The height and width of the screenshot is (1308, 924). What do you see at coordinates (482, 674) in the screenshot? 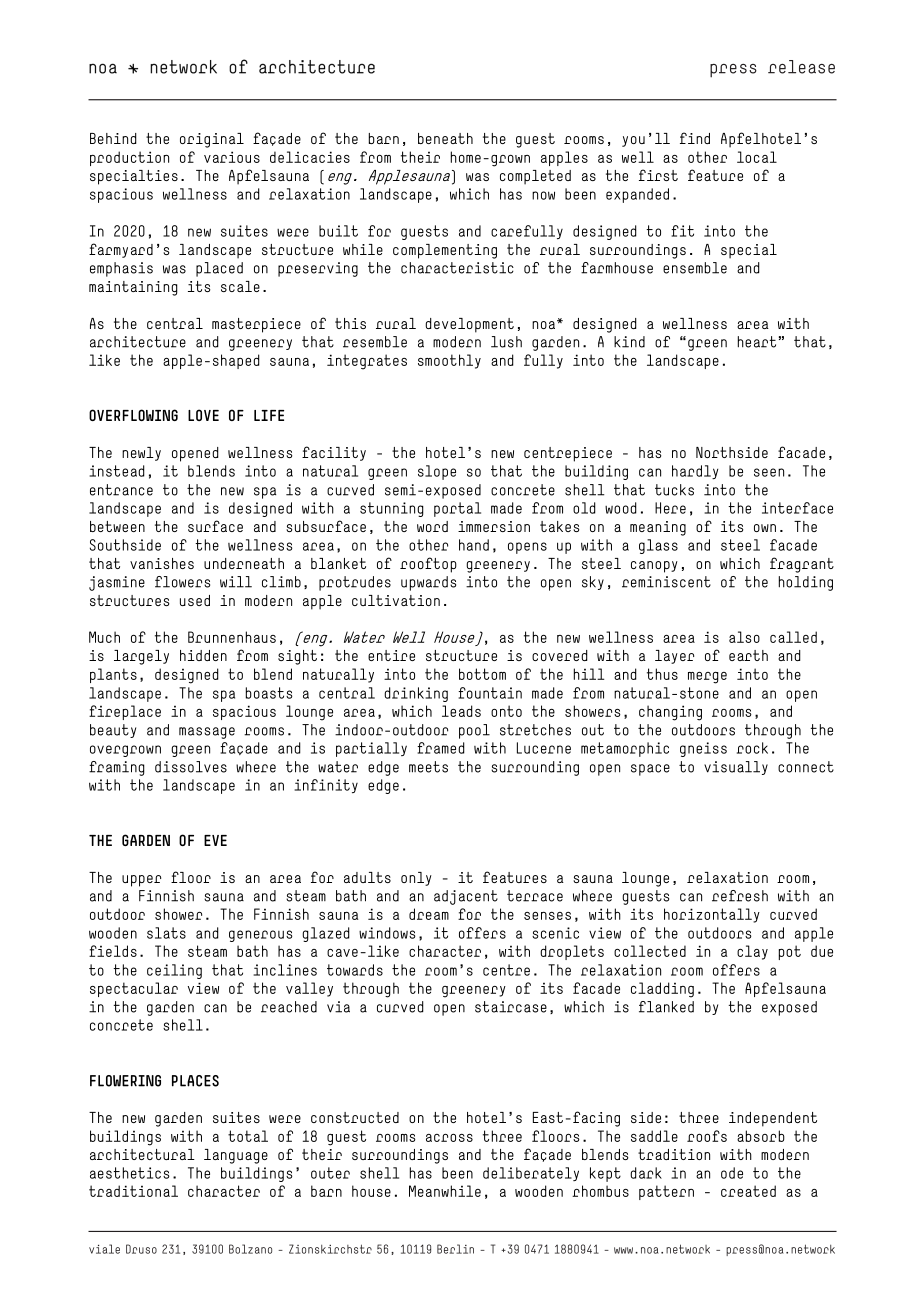
I see `bottom` at bounding box center [482, 674].
